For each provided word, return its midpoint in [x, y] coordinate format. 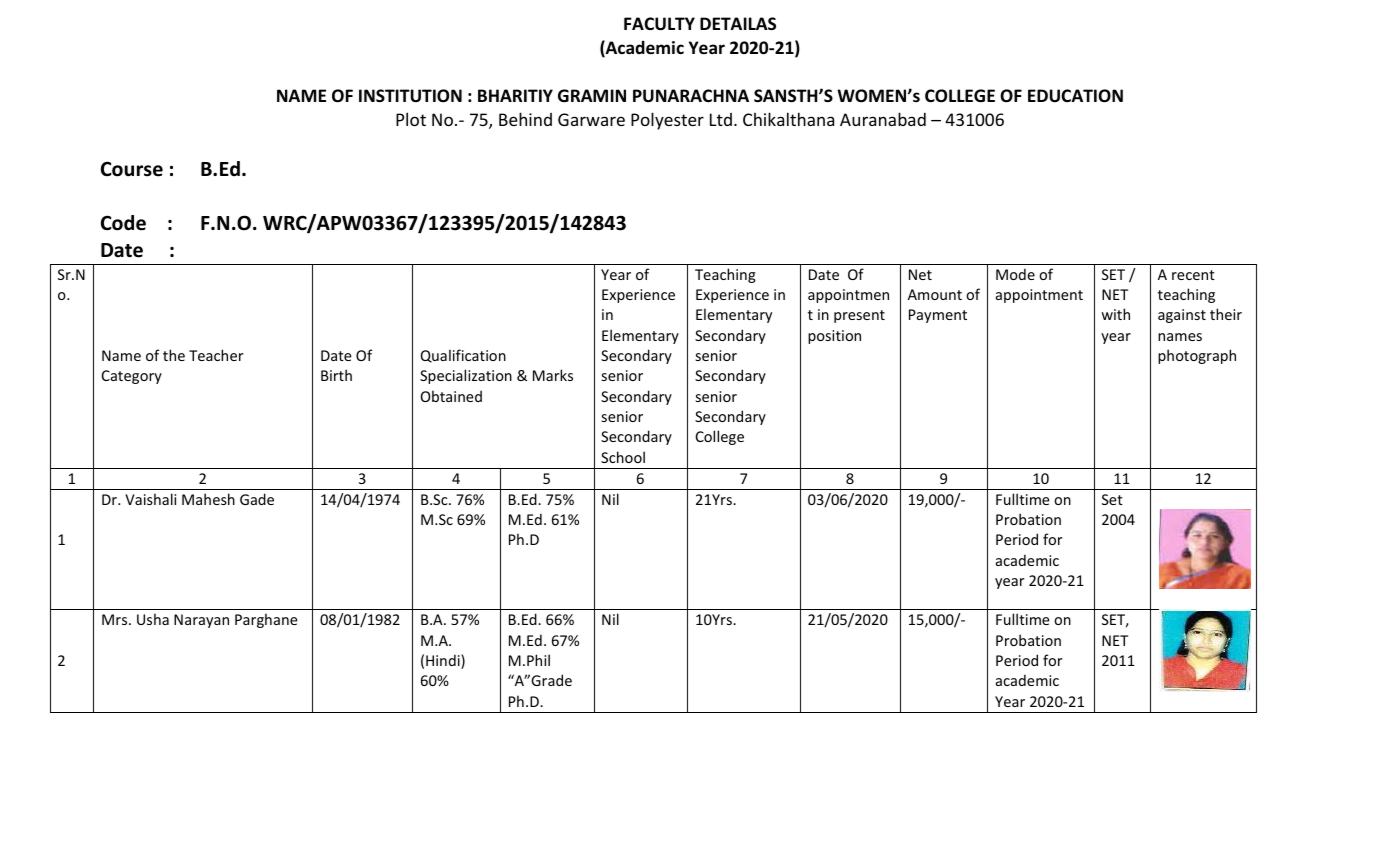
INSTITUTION [410, 96]
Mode [1015, 274]
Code [123, 223]
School [623, 457]
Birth [336, 375]
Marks [553, 375]
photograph [1197, 356]
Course [132, 169]
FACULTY [659, 24]
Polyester [667, 121]
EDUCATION [1075, 96]
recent [1193, 275]
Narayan [201, 621]
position [834, 337]
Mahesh [208, 499]
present [859, 316]
